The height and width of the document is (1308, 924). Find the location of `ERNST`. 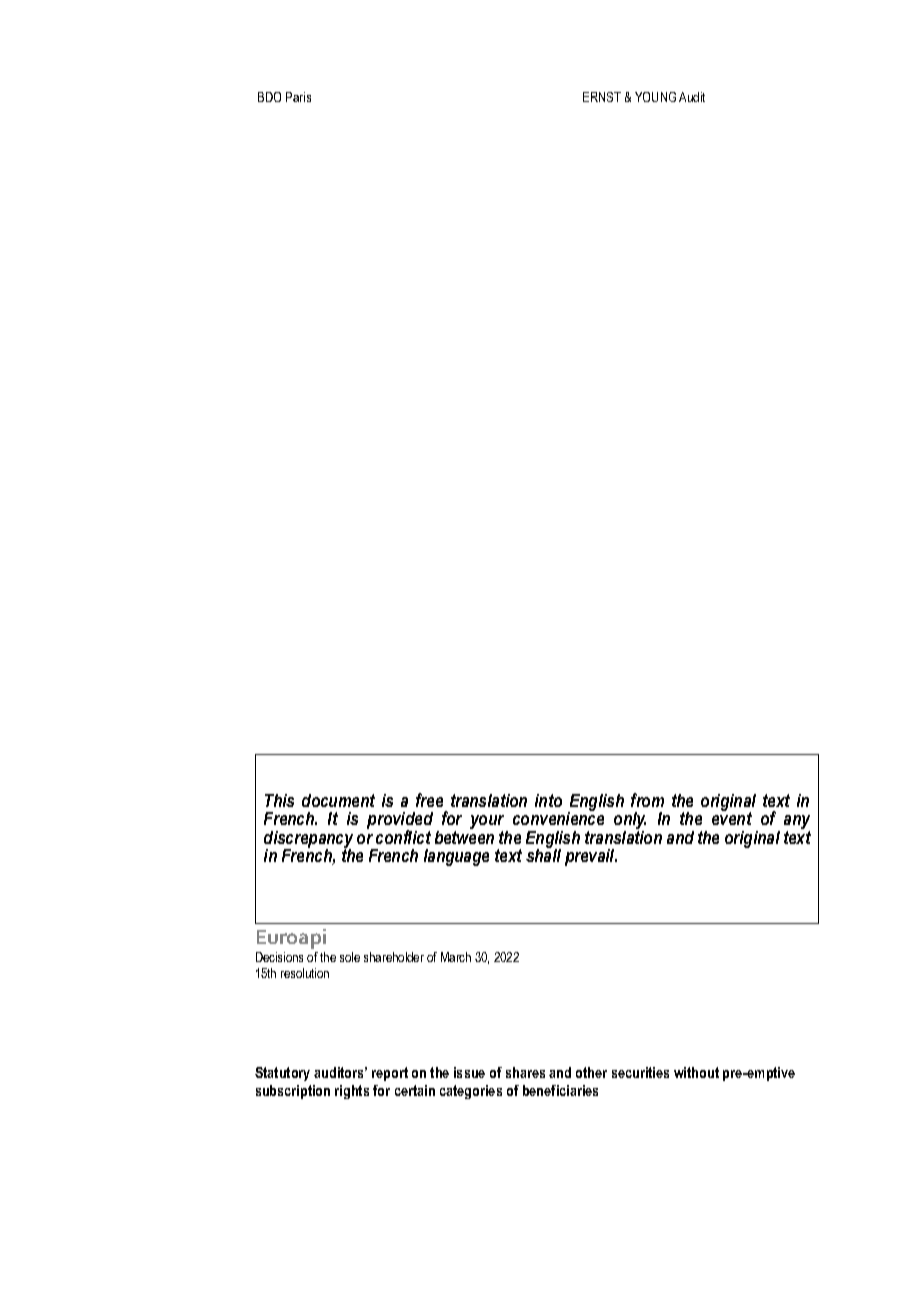

ERNST is located at coordinates (602, 97).
